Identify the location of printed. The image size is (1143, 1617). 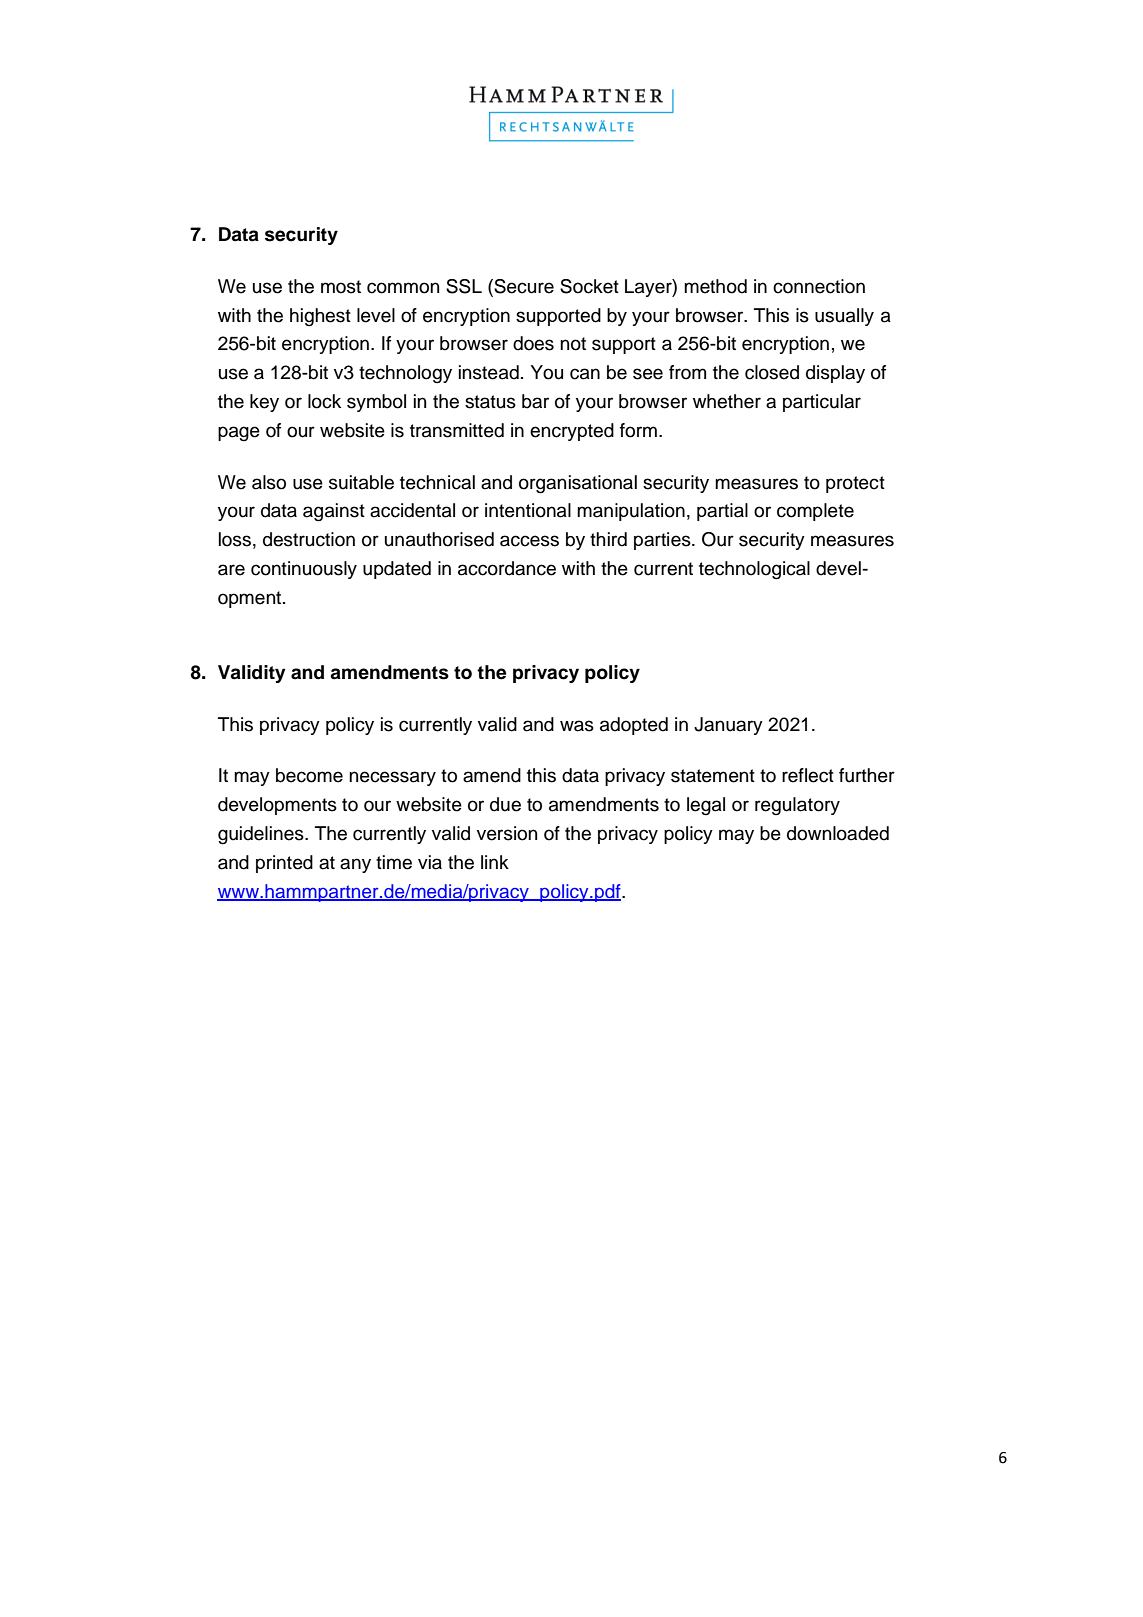
(284, 864).
